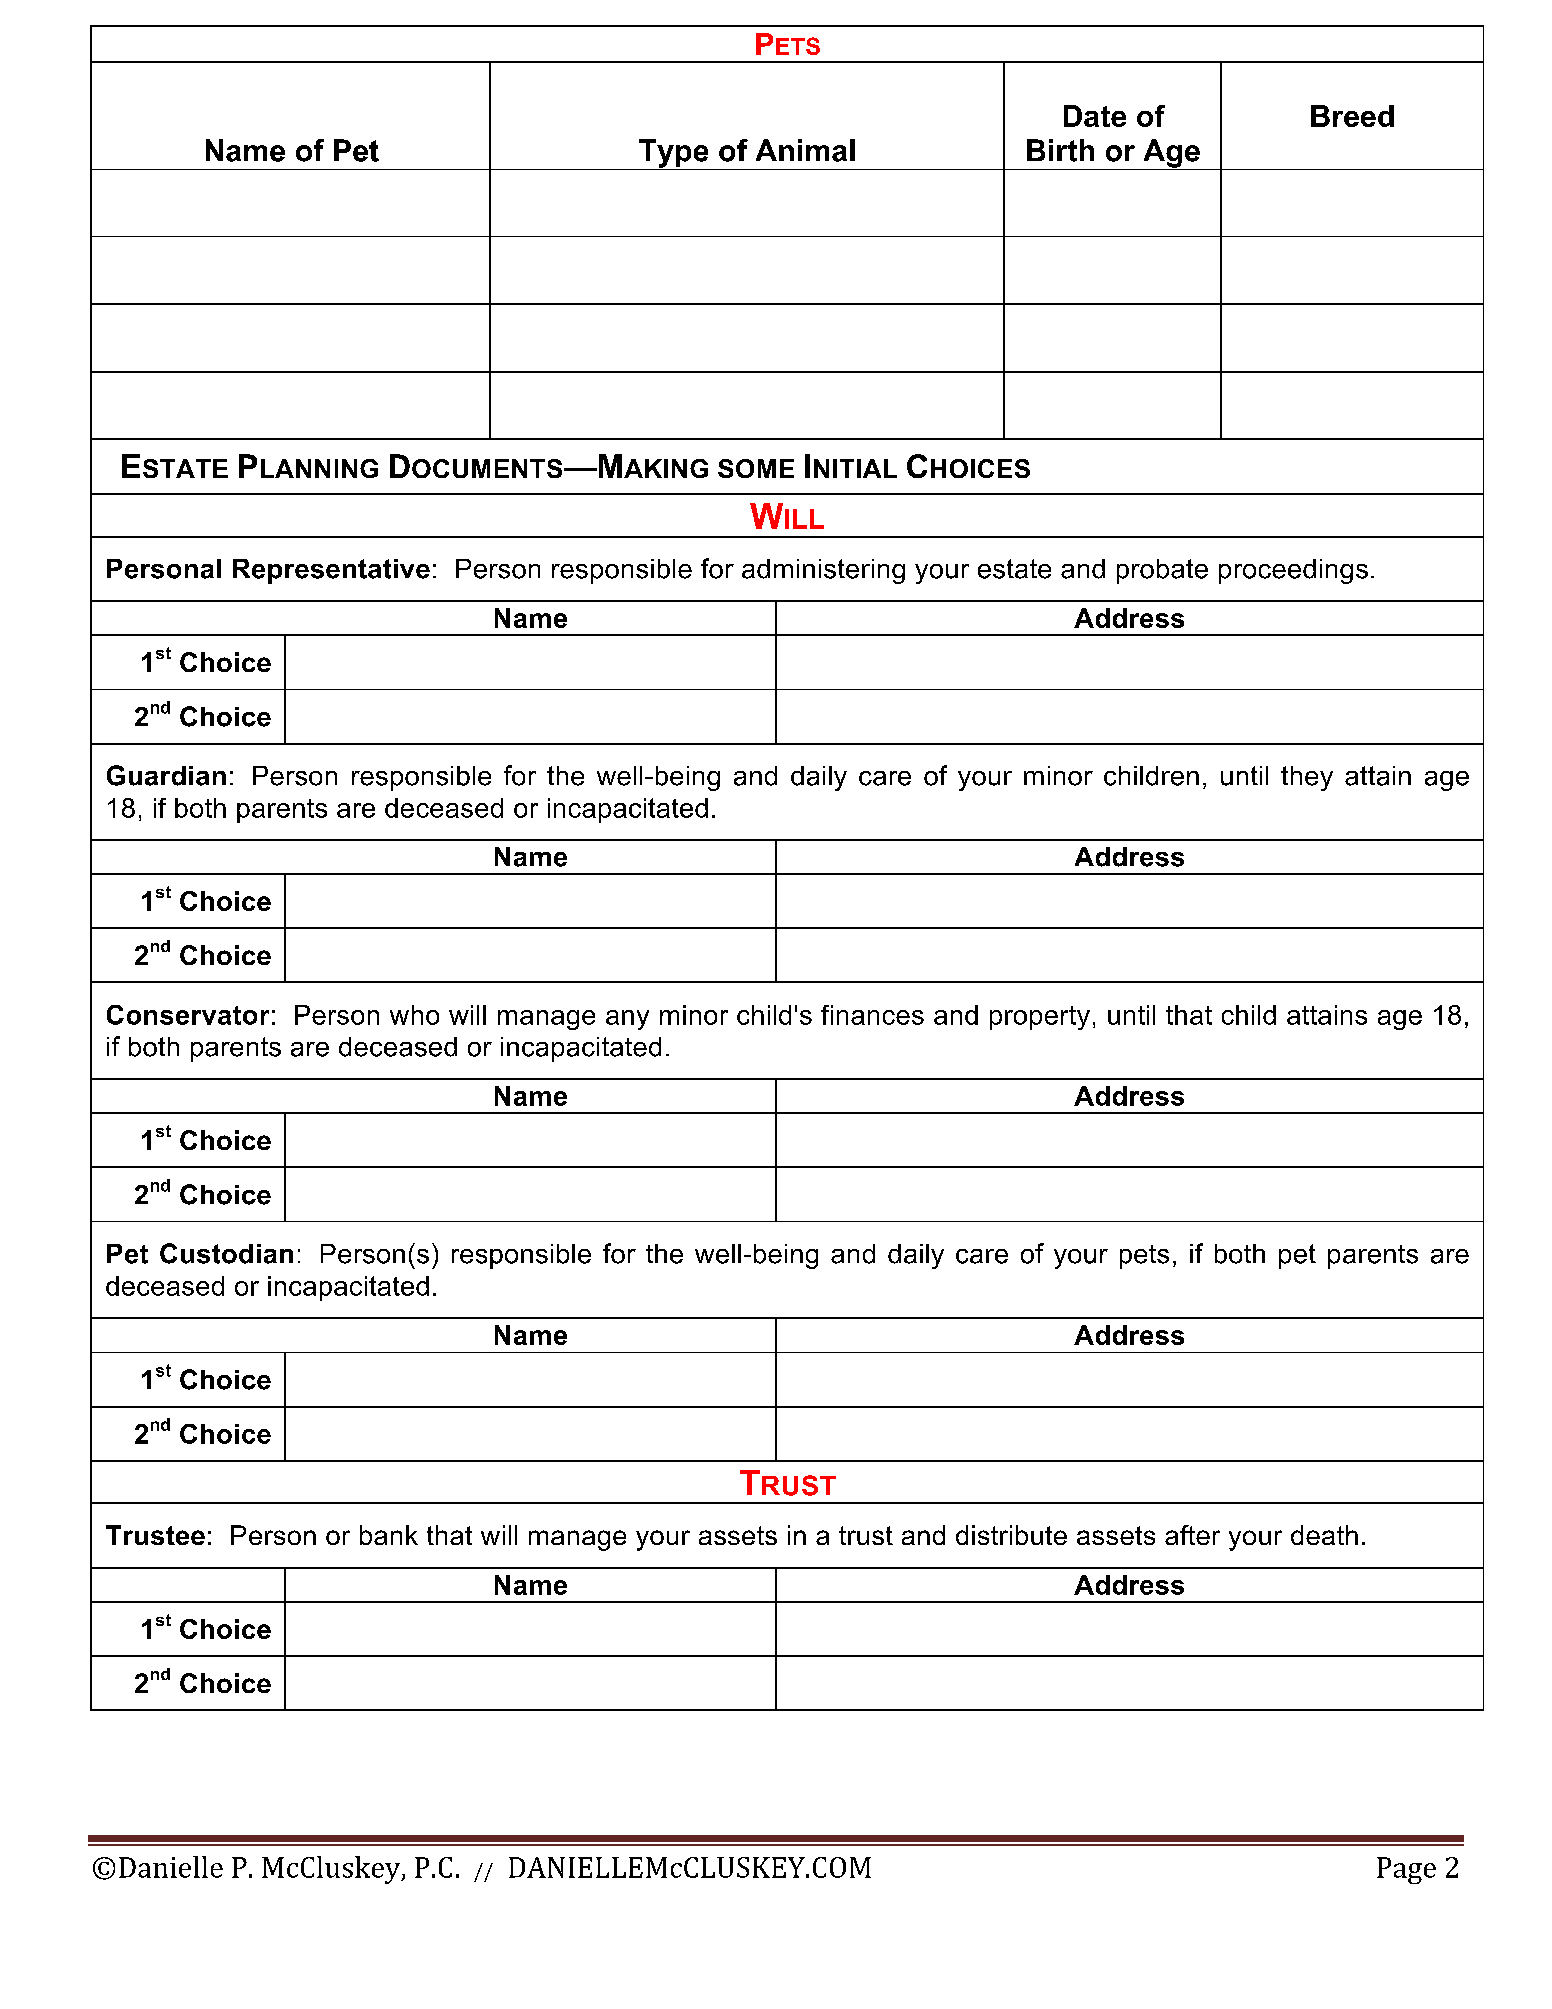 The height and width of the screenshot is (2009, 1552). I want to click on they, so click(1307, 778).
